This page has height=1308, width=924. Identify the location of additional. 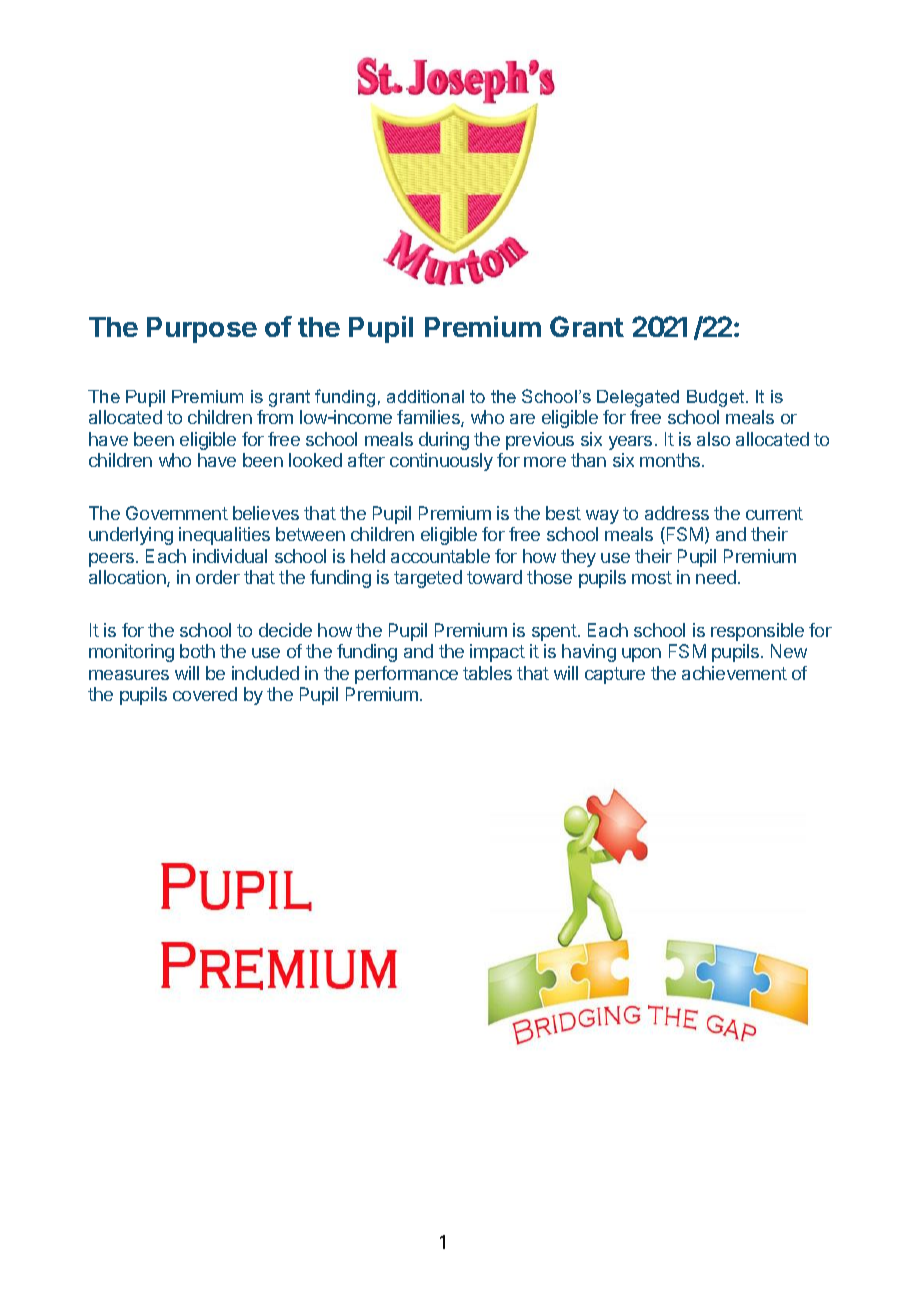
(425, 396).
